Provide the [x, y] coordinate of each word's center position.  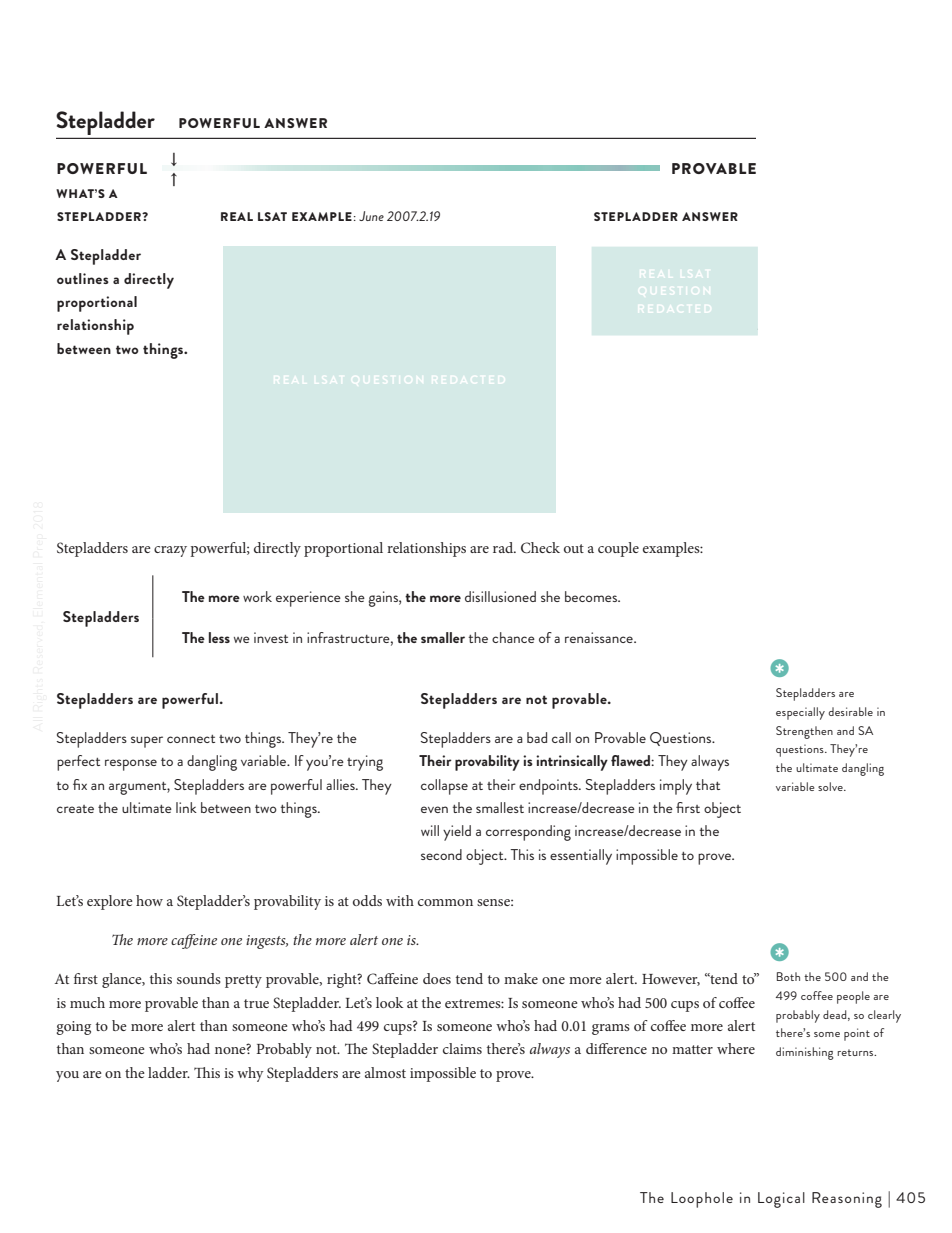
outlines [83, 278]
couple [618, 549]
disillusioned [500, 596]
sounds [199, 978]
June [371, 216]
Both [788, 976]
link [186, 807]
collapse [444, 787]
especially [800, 713]
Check [540, 548]
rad [504, 547]
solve [831, 786]
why [250, 1074]
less [219, 637]
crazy [170, 551]
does [437, 978]
